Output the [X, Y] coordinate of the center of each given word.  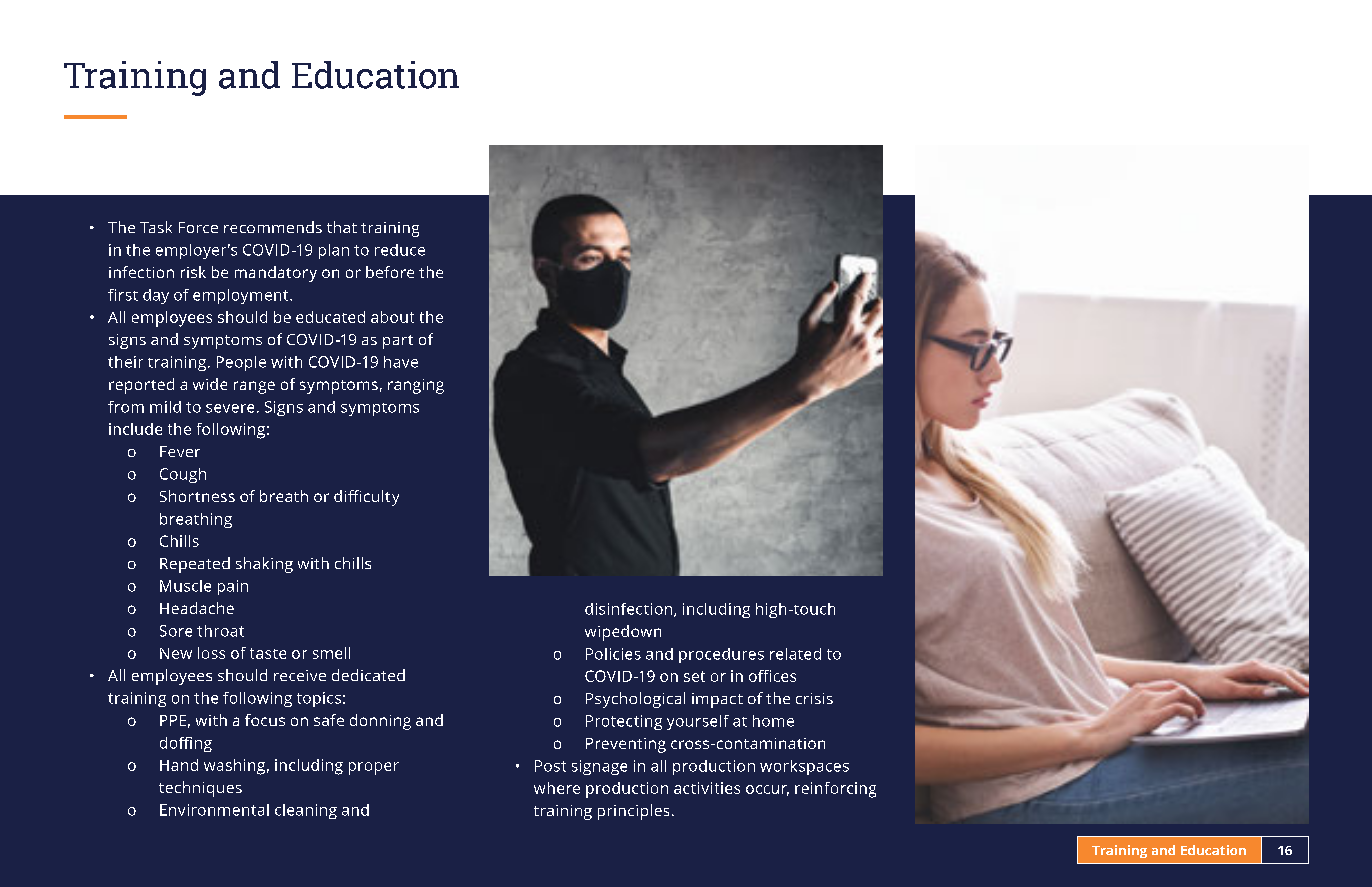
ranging [416, 386]
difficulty [366, 498]
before [390, 272]
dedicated [368, 675]
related [795, 654]
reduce [400, 250]
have [401, 362]
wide [210, 384]
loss [211, 653]
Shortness [197, 496]
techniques [200, 789]
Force [198, 227]
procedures [721, 655]
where [557, 788]
